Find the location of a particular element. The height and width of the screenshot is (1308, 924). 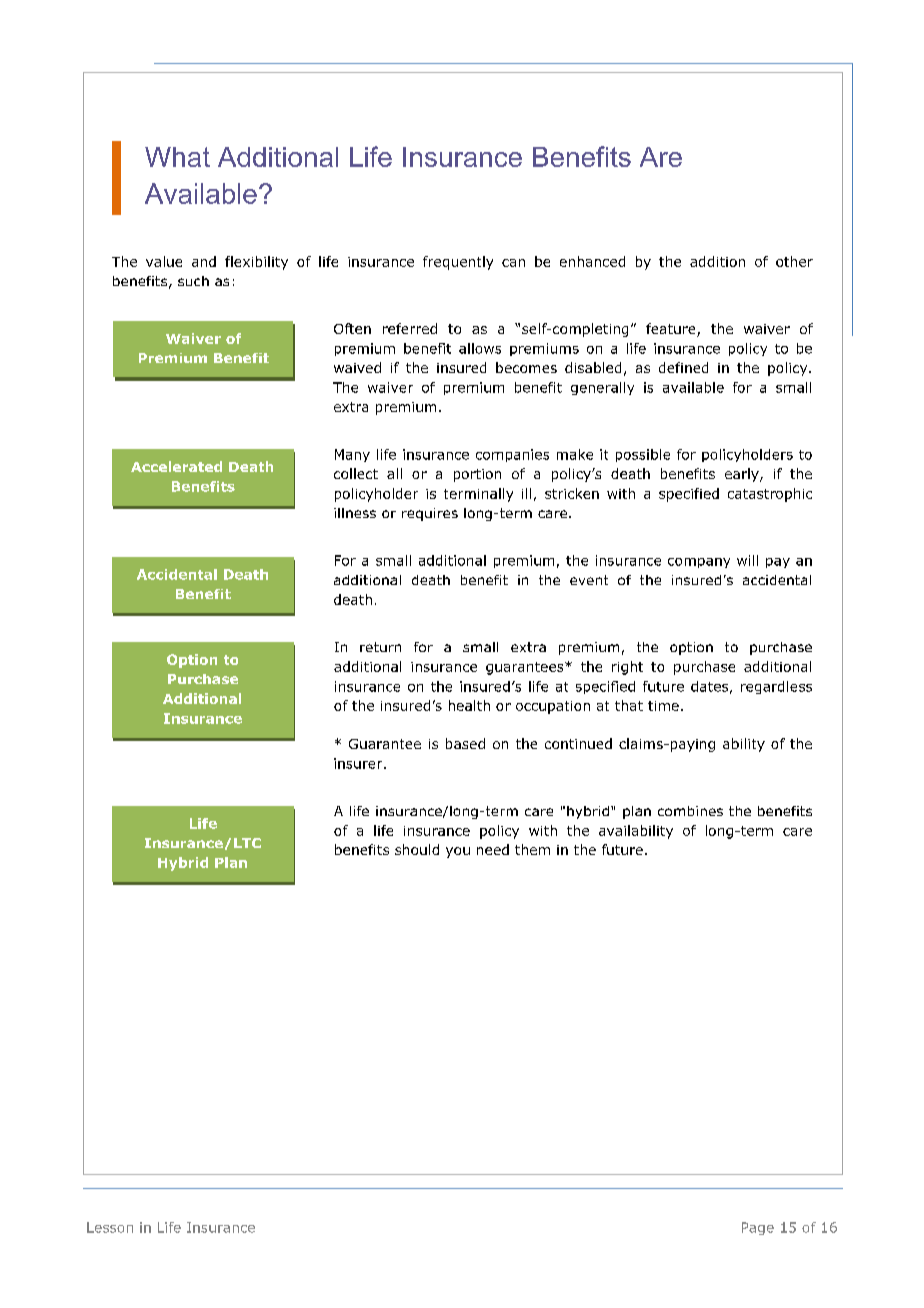

What is located at coordinates (177, 157).
